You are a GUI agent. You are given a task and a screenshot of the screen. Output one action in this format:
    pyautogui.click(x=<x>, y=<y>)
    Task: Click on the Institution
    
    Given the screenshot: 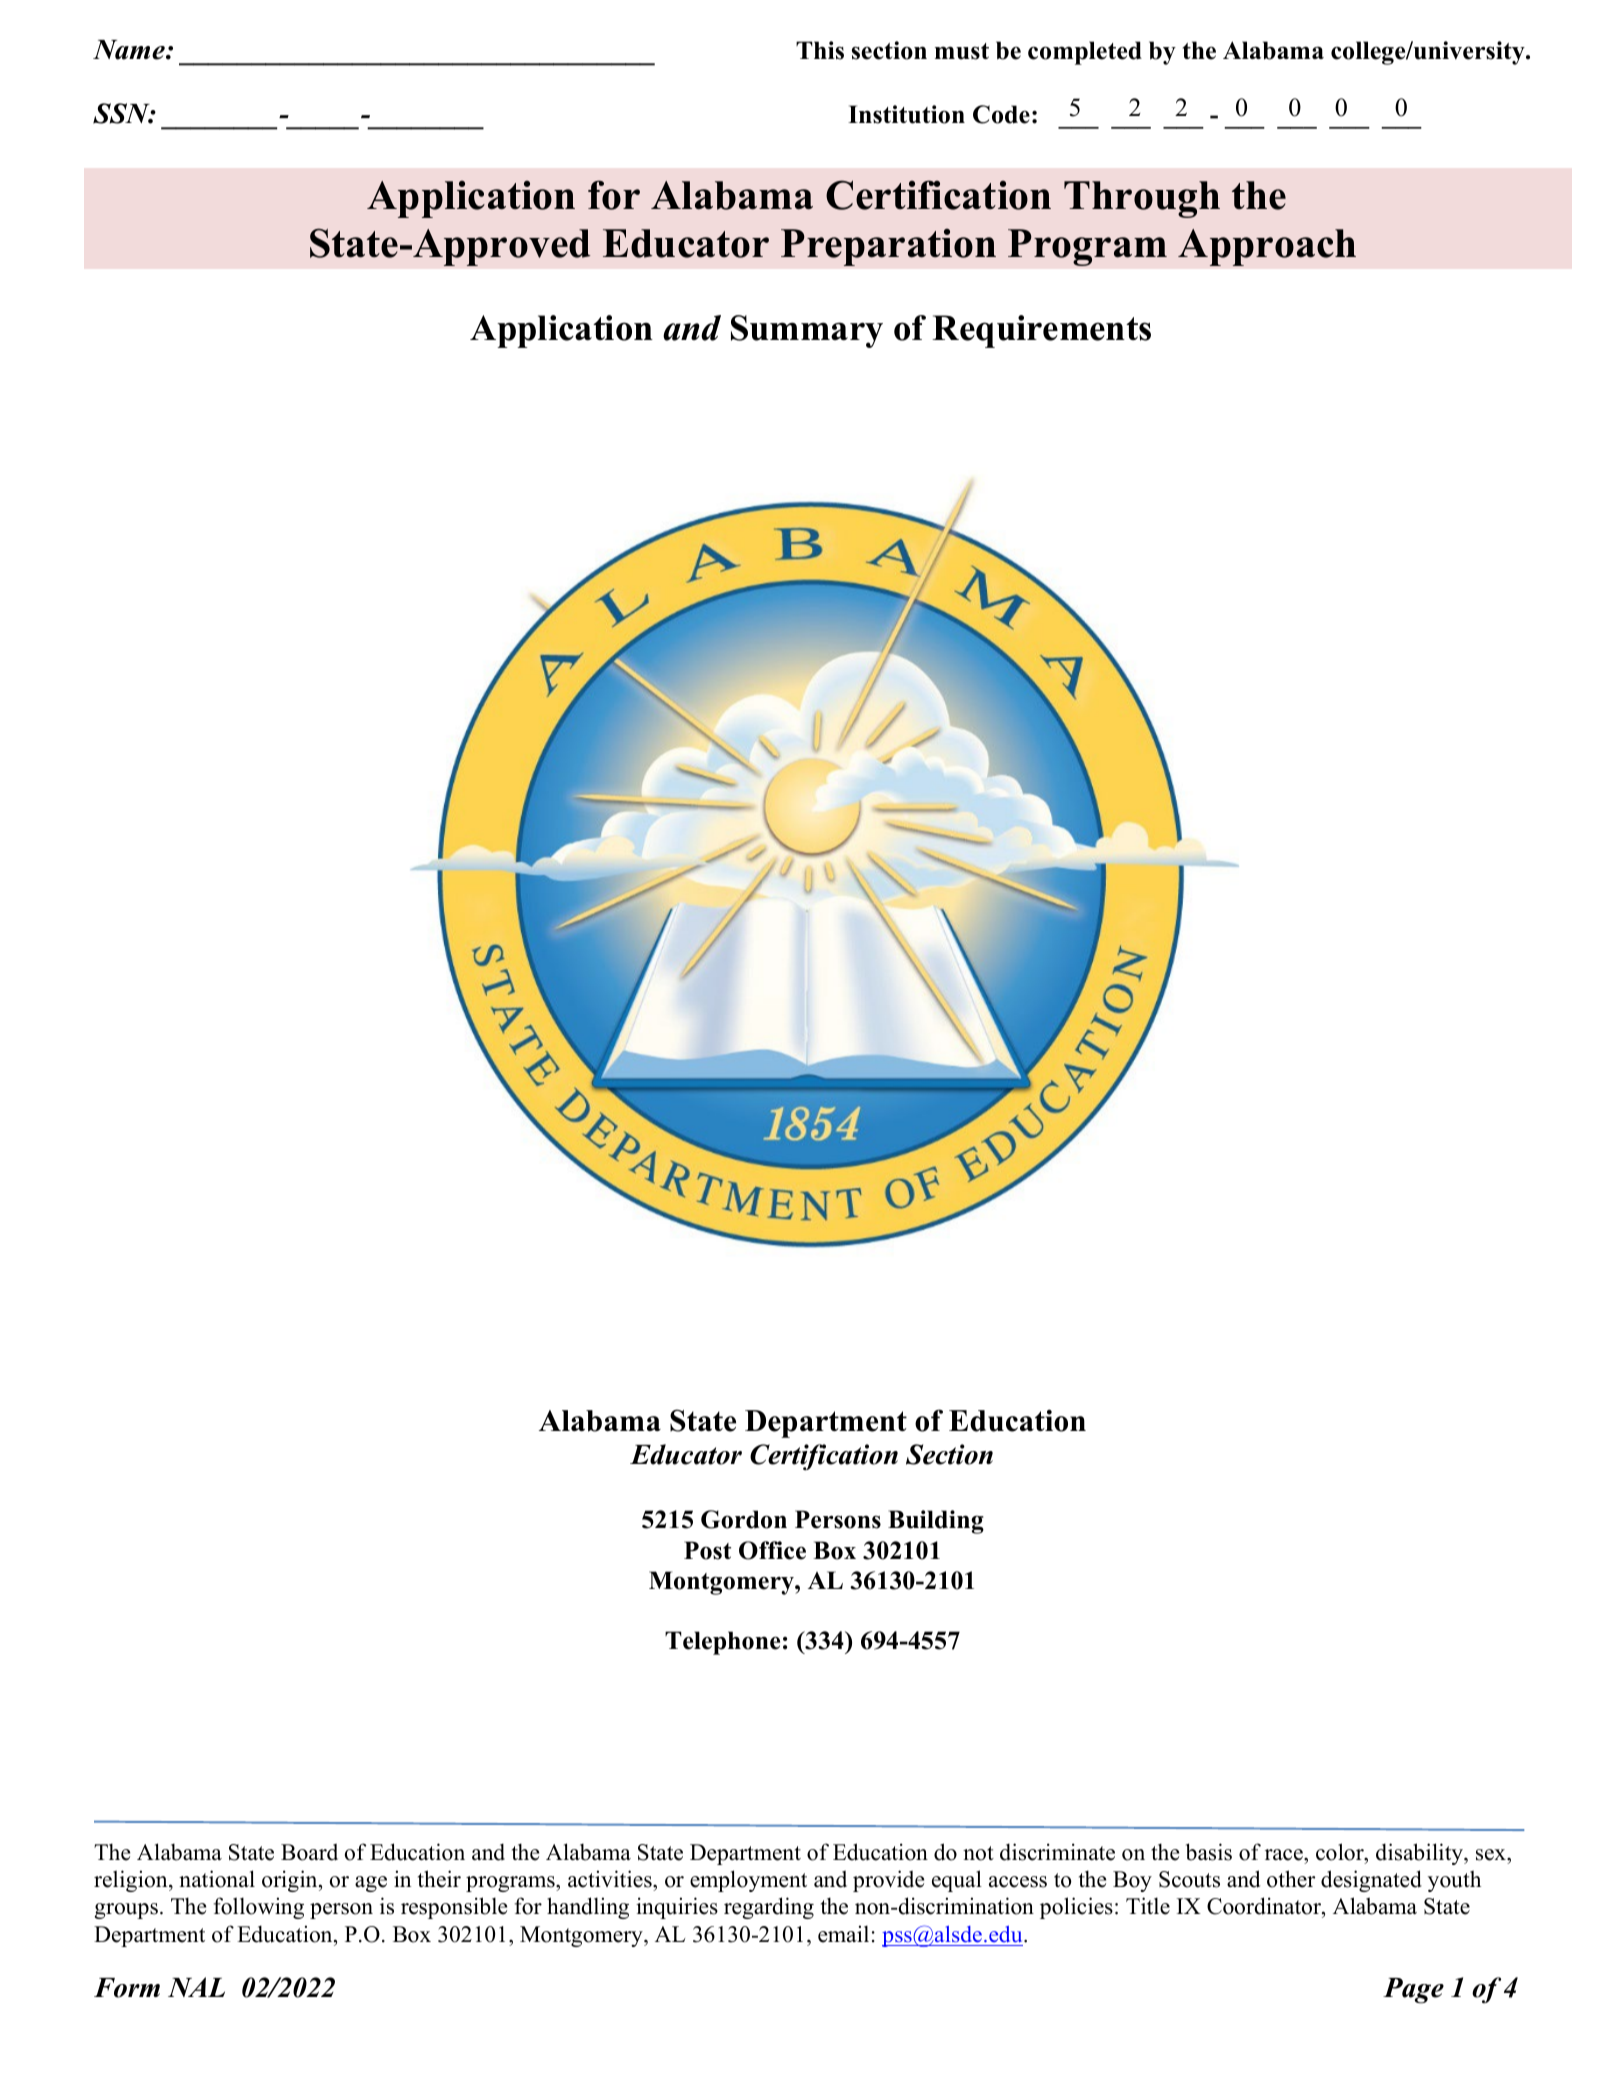 What is the action you would take?
    pyautogui.click(x=906, y=114)
